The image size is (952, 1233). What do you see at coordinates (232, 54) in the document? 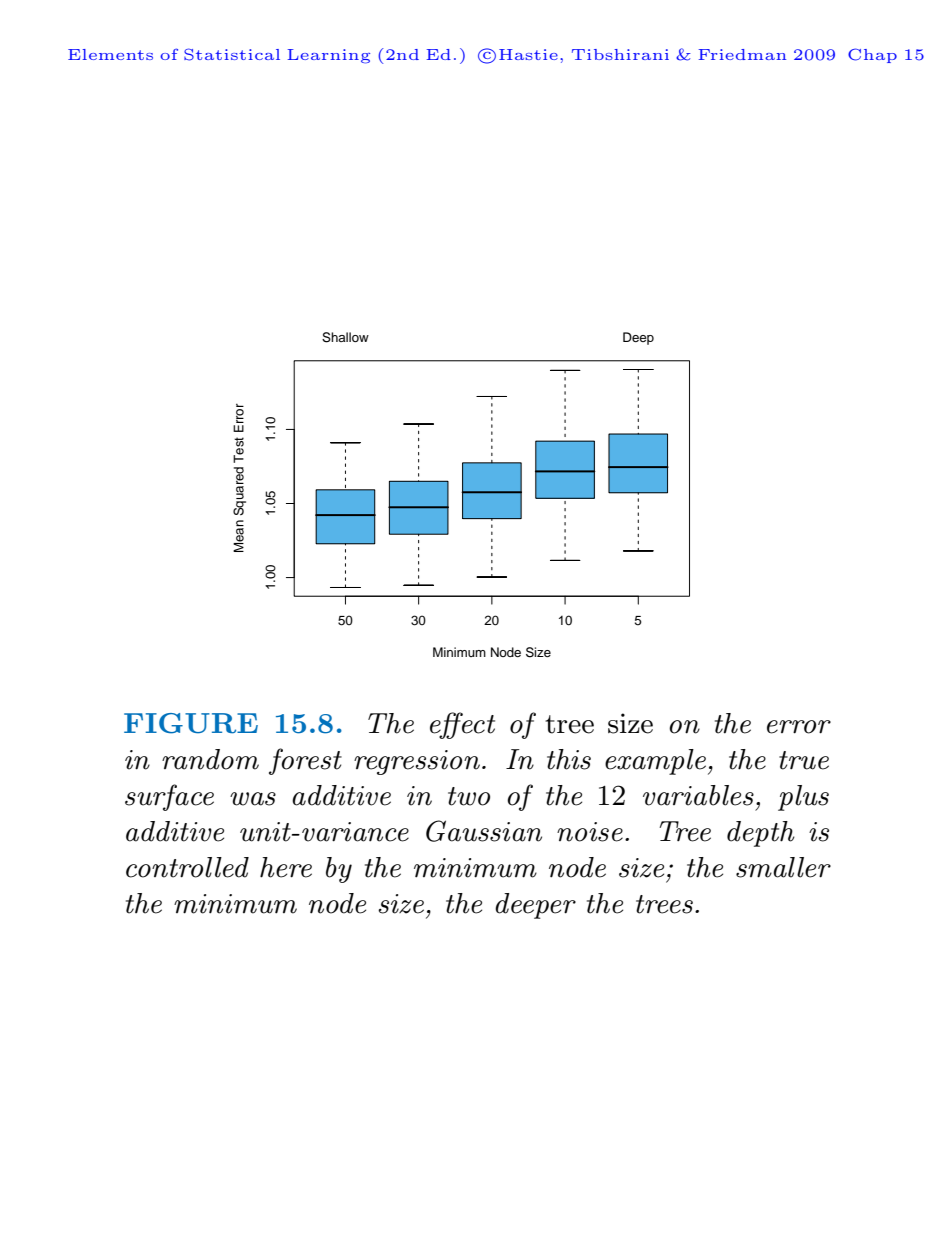
I see `Statistical` at bounding box center [232, 54].
